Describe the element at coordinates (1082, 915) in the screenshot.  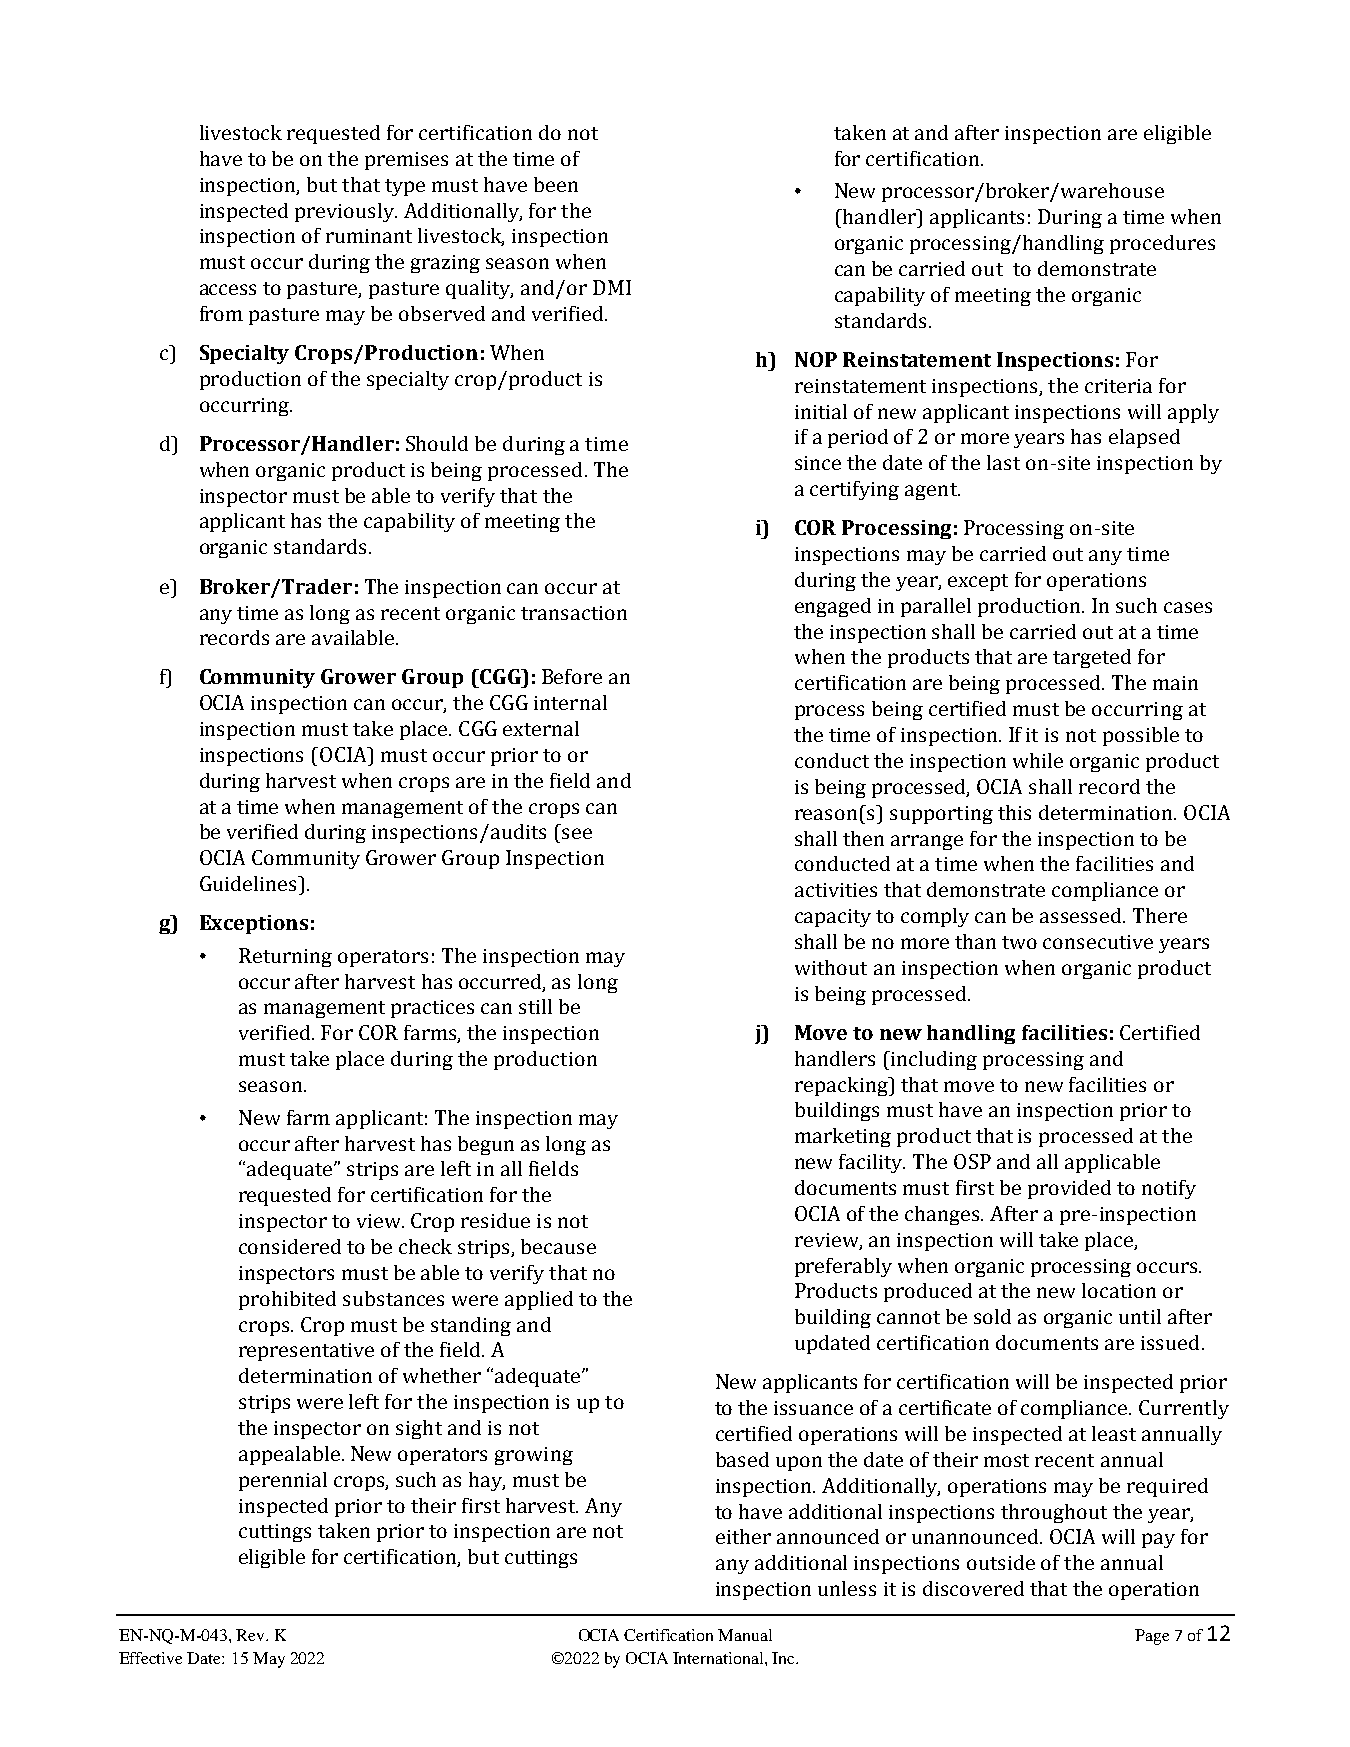
I see `assessed` at that location.
